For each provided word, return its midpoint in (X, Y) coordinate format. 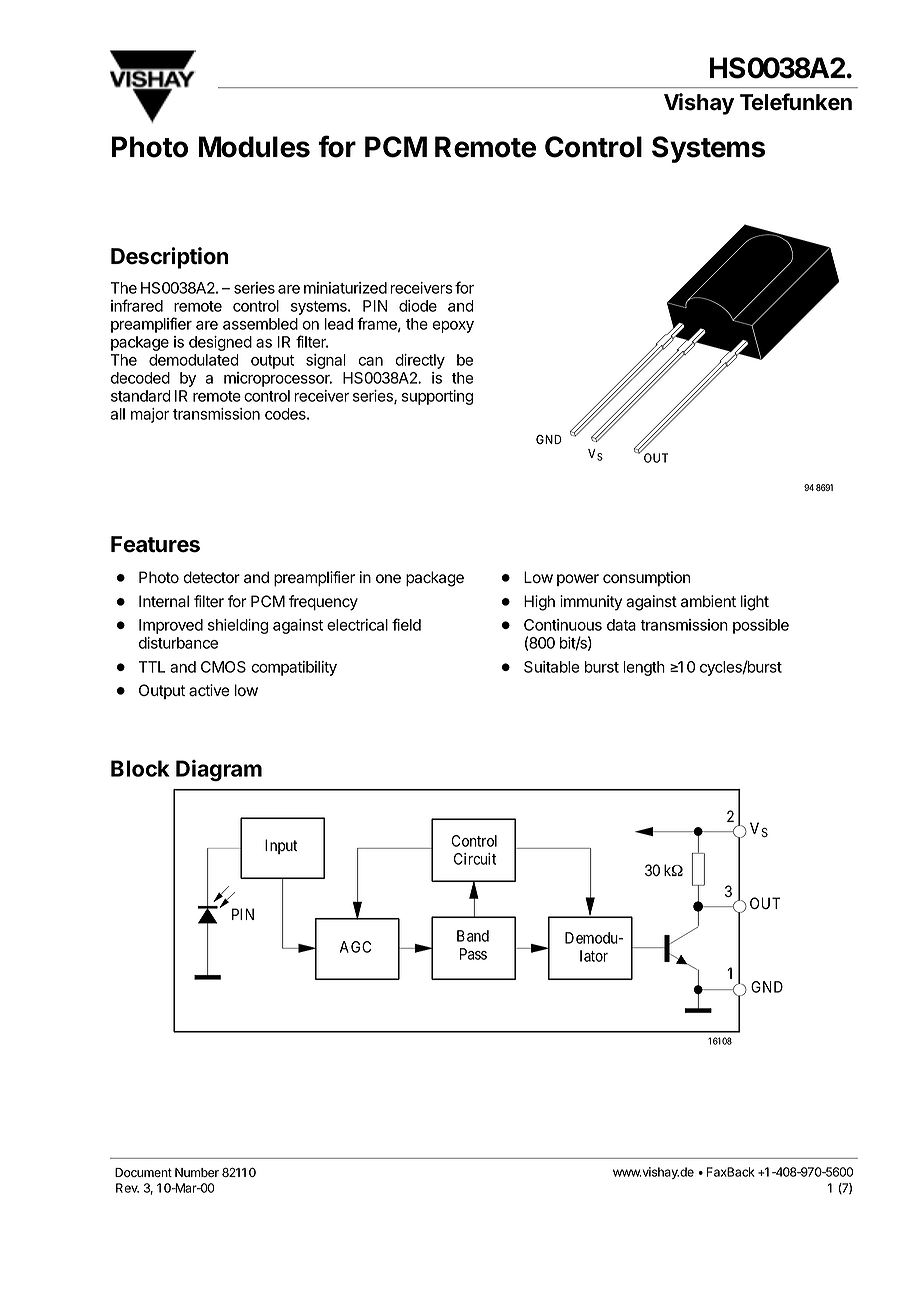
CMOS (223, 667)
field (406, 624)
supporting (437, 397)
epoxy (453, 327)
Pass (473, 954)
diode (418, 306)
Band (473, 936)
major (150, 415)
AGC (355, 947)
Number (197, 1172)
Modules (254, 147)
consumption (646, 578)
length (644, 668)
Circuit (475, 859)
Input (281, 846)
